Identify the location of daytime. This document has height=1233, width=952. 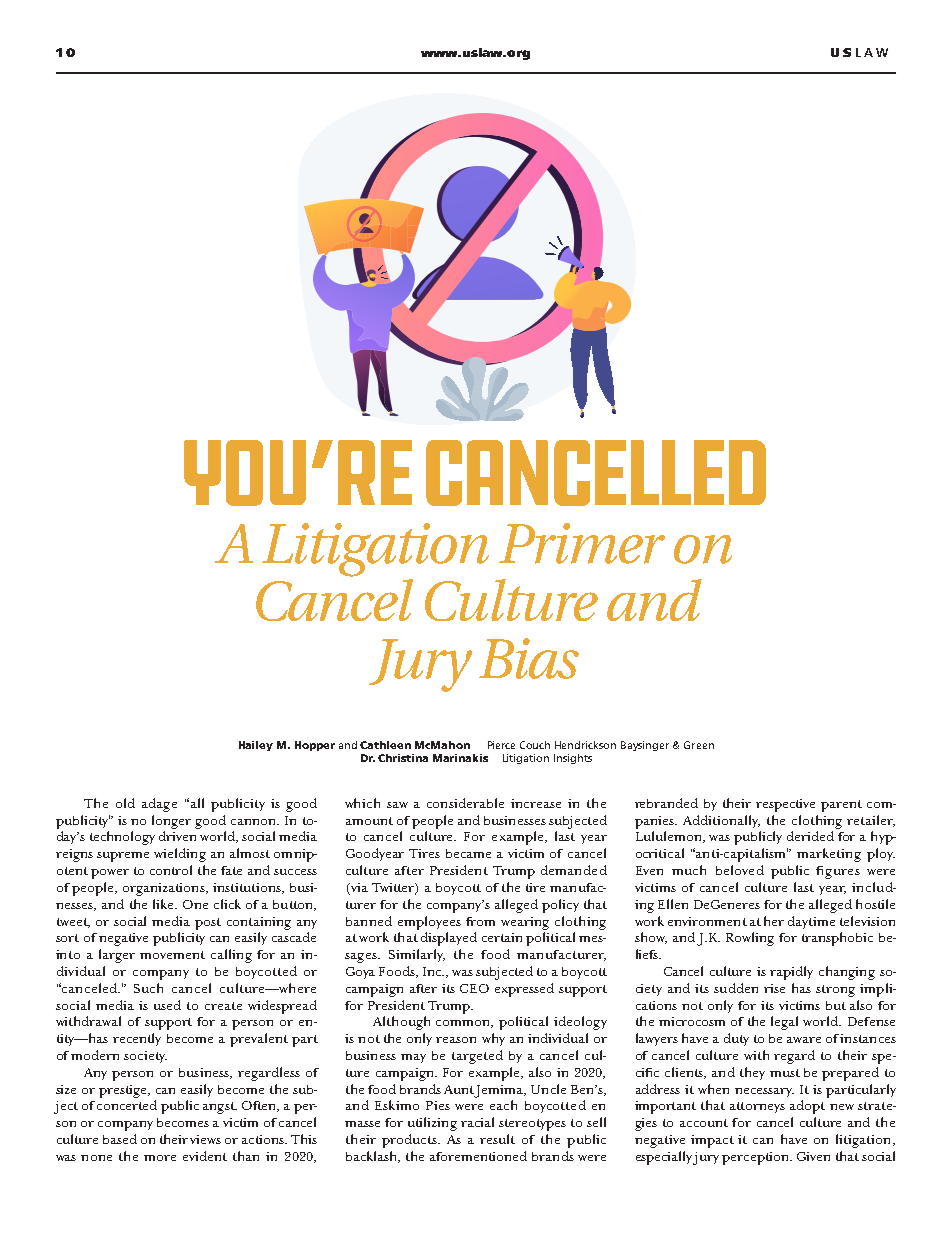
(811, 922).
